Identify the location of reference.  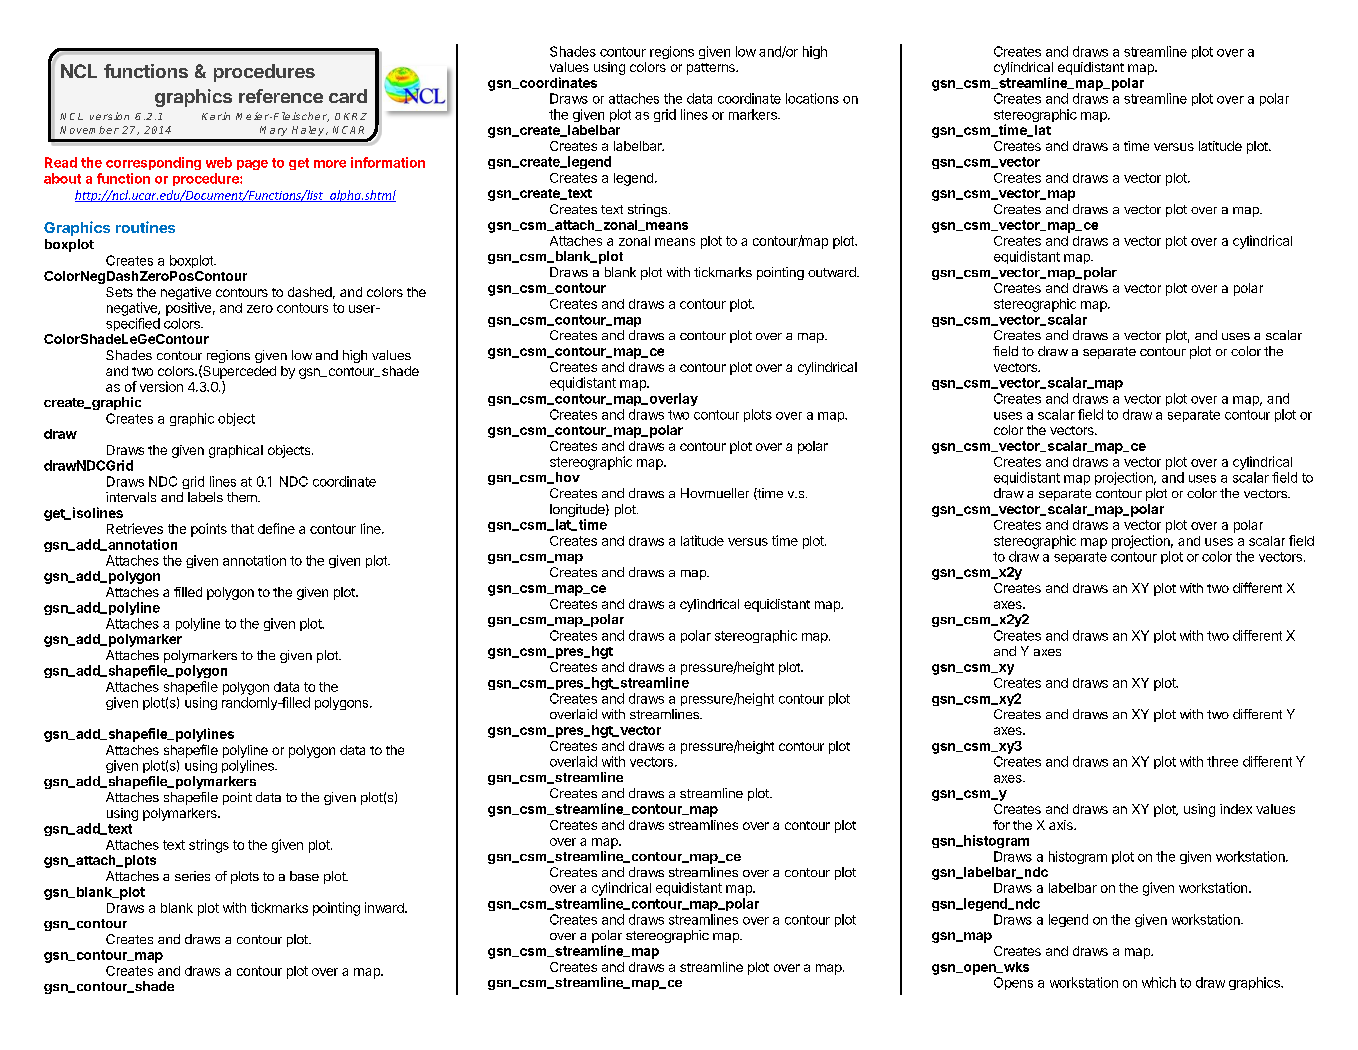
(281, 96).
